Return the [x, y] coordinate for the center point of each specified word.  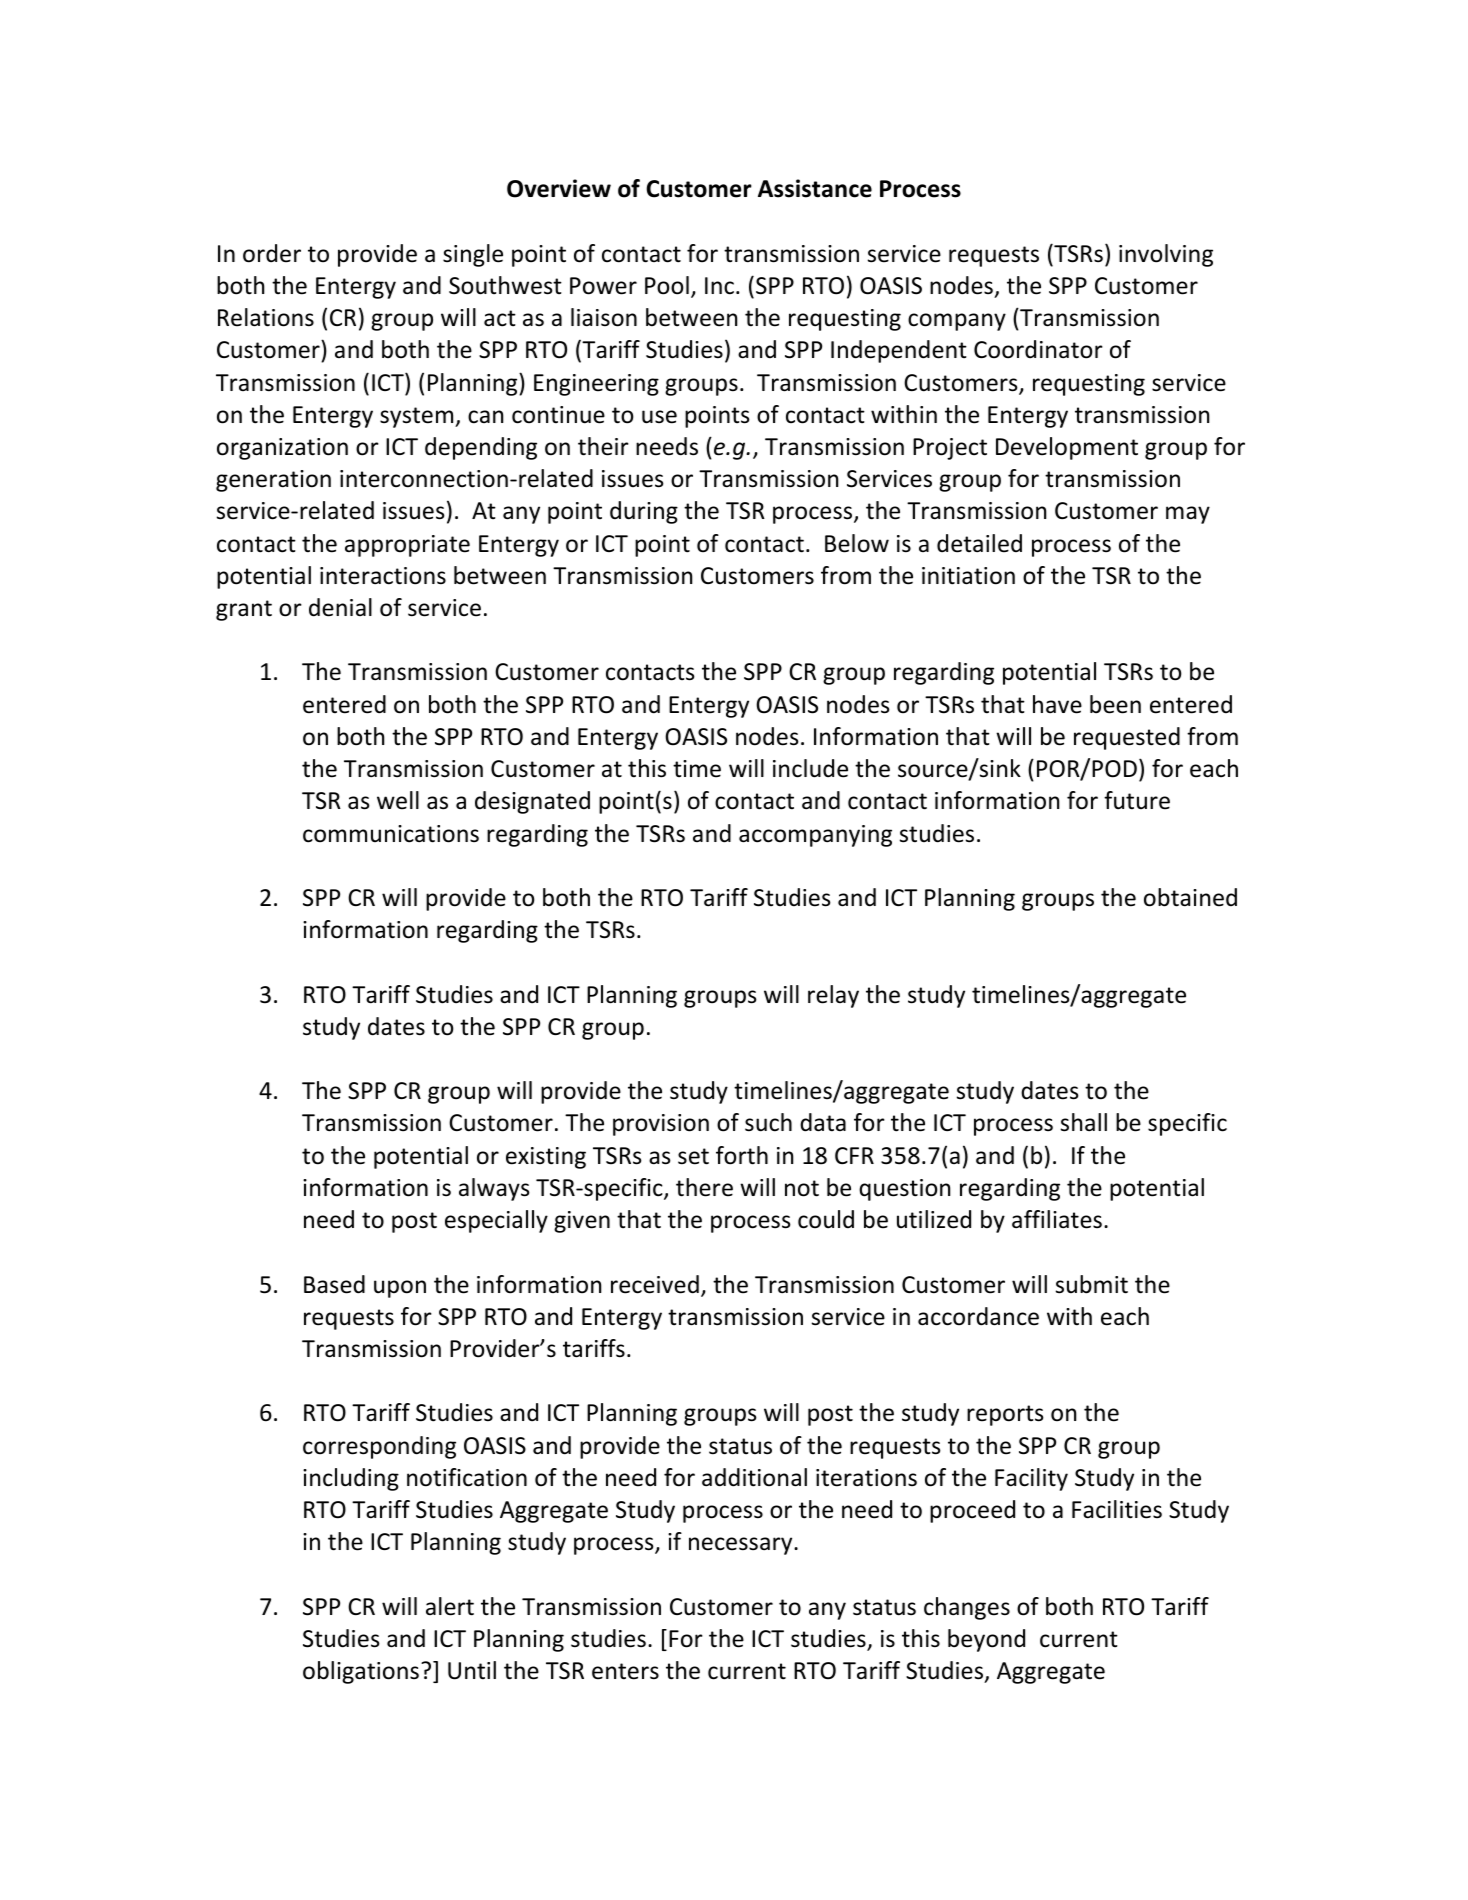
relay [833, 996]
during [644, 512]
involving [1166, 255]
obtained [1190, 897]
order [272, 253]
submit [1092, 1284]
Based [334, 1284]
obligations [361, 1672]
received [655, 1284]
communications [391, 834]
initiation [968, 576]
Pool [667, 285]
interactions [383, 576]
